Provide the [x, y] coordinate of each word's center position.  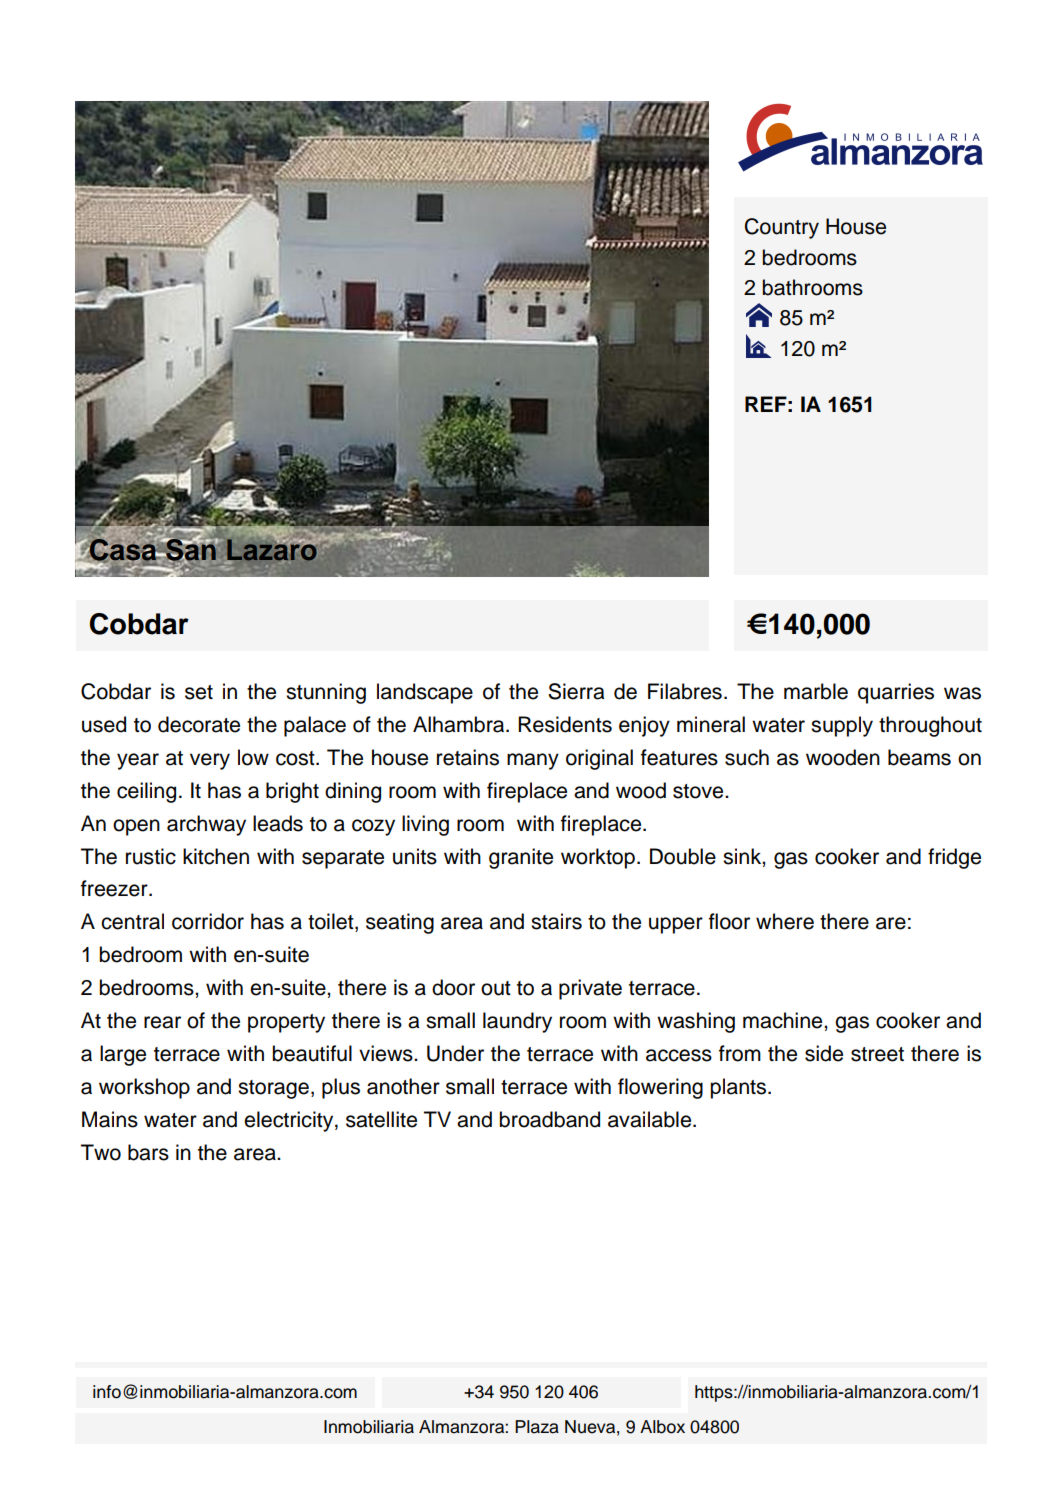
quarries [896, 693]
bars [148, 1152]
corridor [208, 921]
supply [842, 726]
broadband [549, 1119]
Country [782, 228]
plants [739, 1088]
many [533, 761]
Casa [123, 550]
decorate [199, 724]
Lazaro [273, 549]
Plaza [537, 1427]
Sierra [576, 691]
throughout [930, 726]
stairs [556, 921]
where [785, 921]
